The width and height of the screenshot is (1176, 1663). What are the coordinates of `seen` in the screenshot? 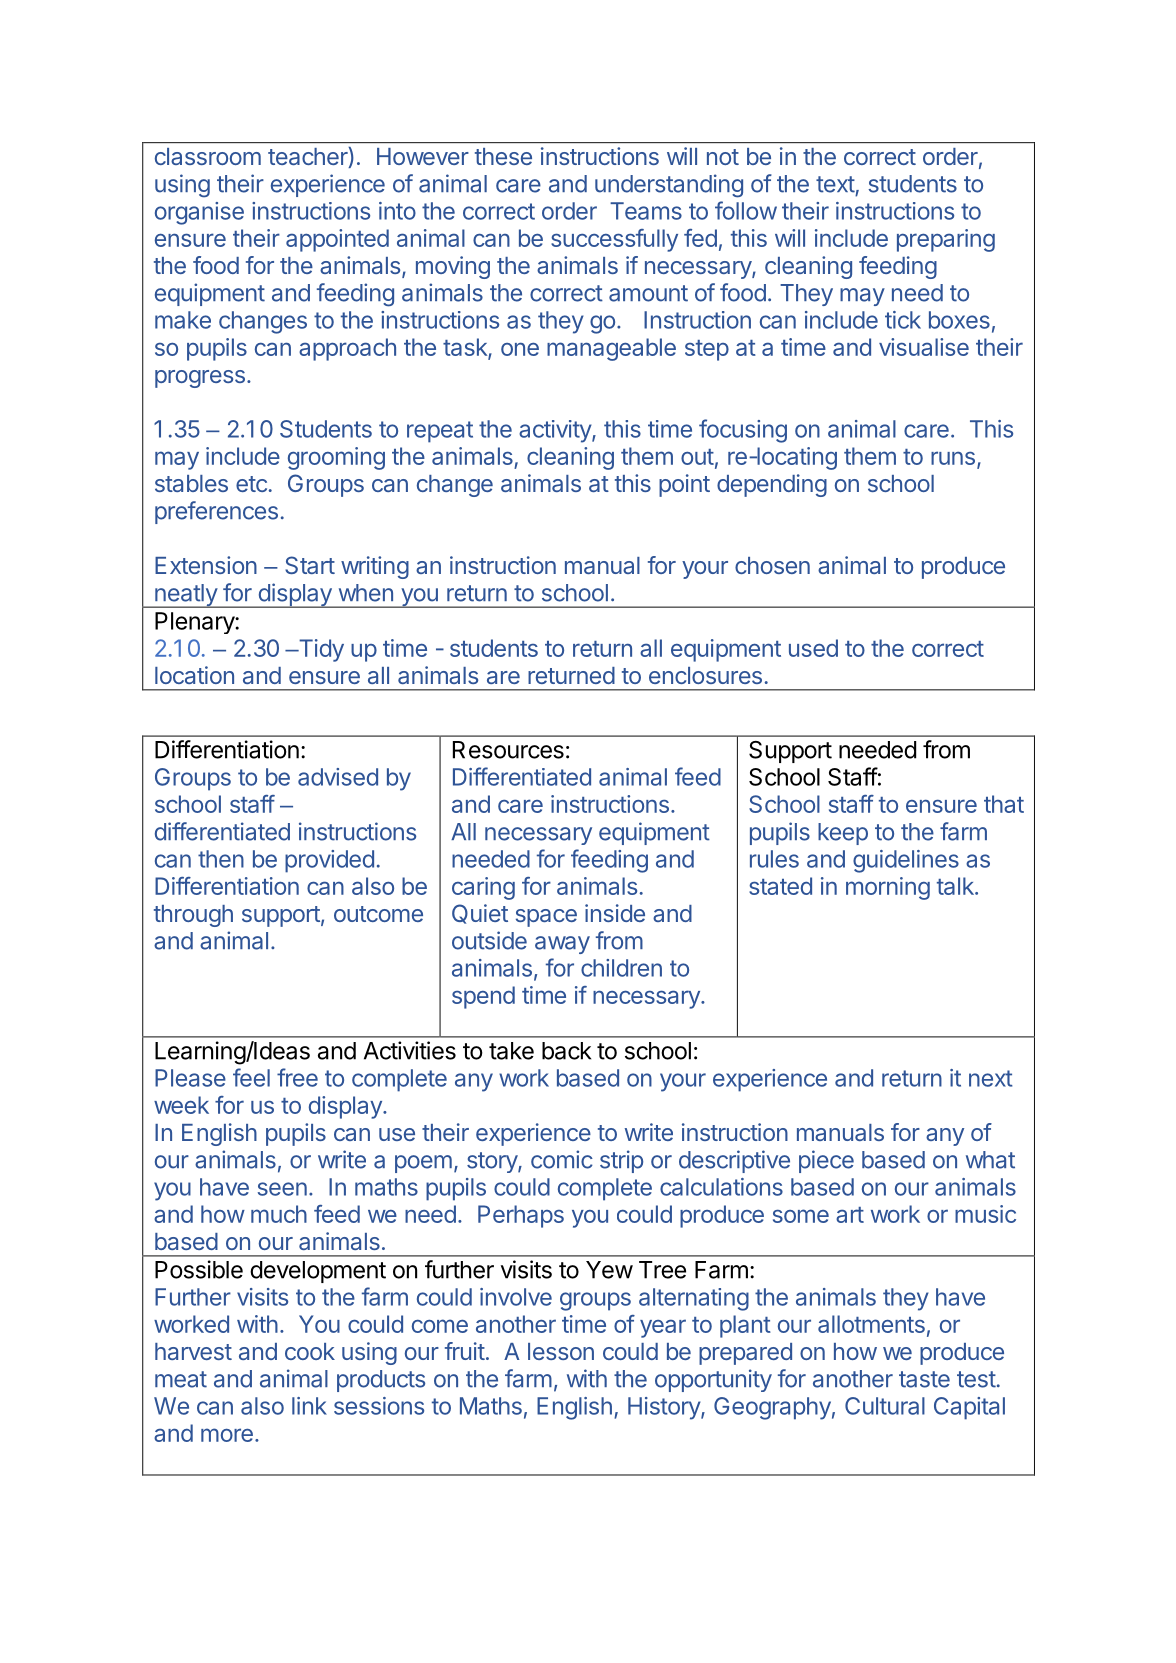 It's located at (282, 1189).
